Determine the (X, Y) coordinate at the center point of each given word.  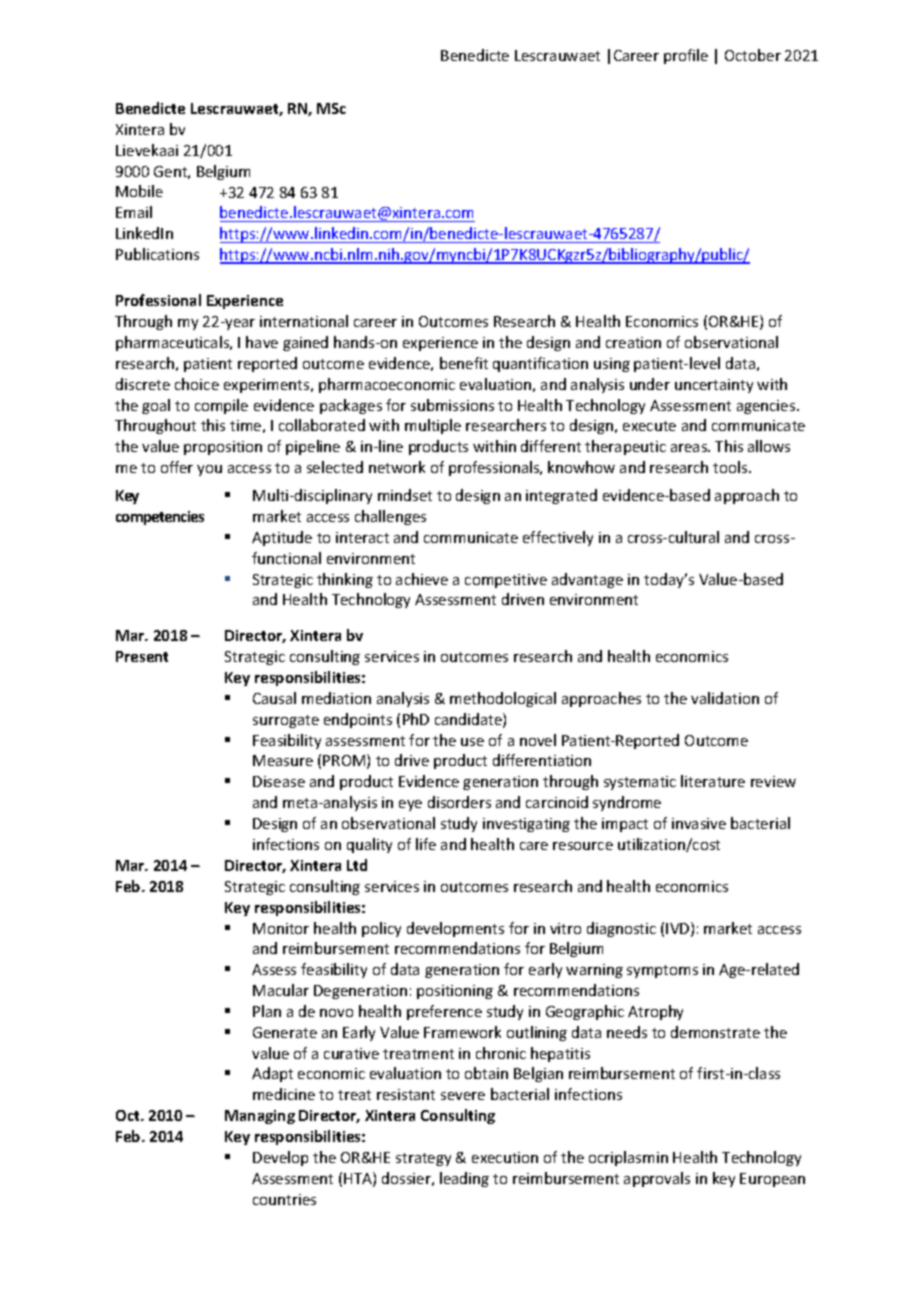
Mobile (139, 191)
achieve (422, 579)
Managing (260, 1117)
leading (464, 1179)
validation (725, 698)
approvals (657, 1179)
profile (686, 56)
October (753, 55)
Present (142, 656)
